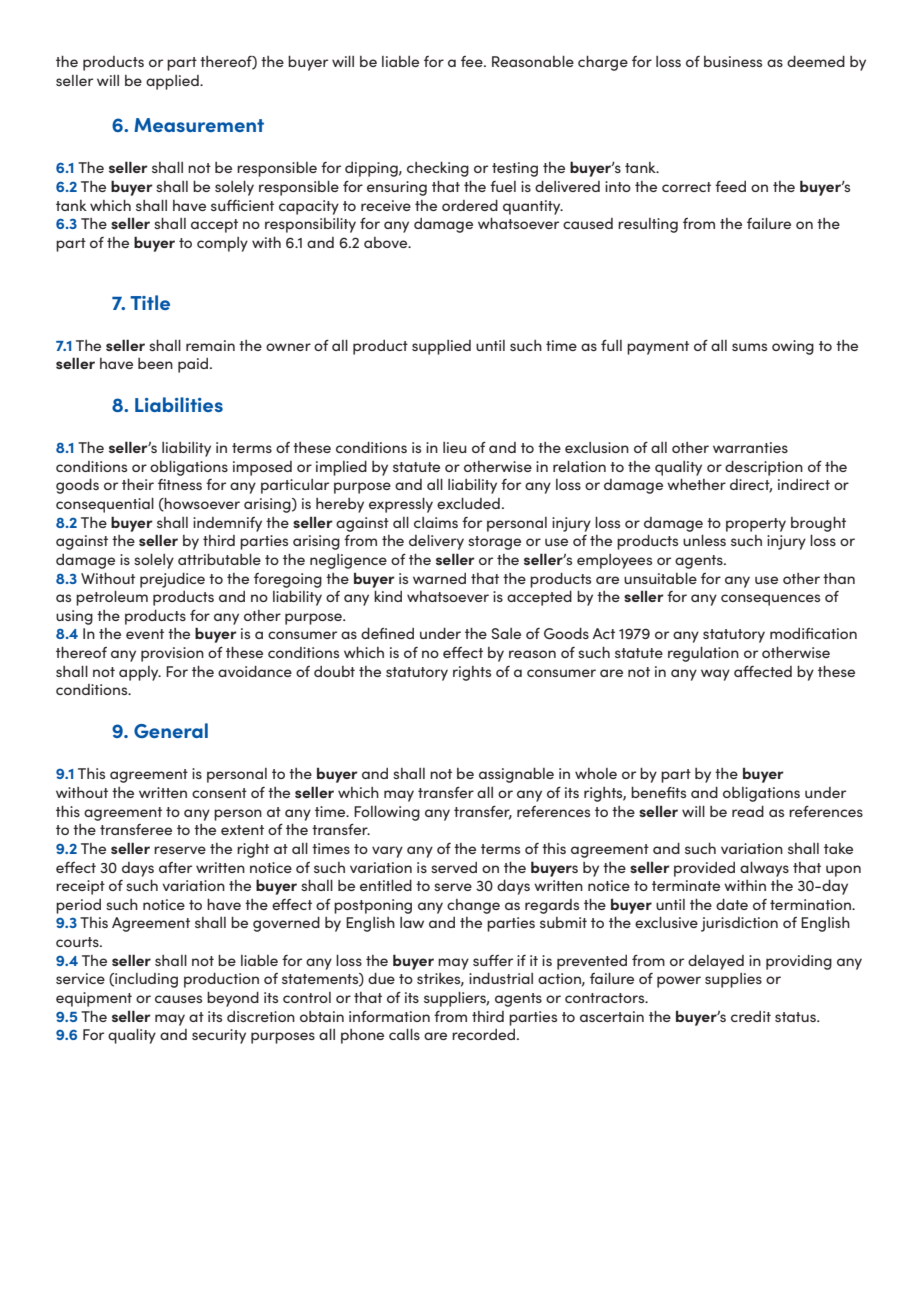 The width and height of the screenshot is (924, 1308). What do you see at coordinates (436, 542) in the screenshot?
I see `delivery` at bounding box center [436, 542].
